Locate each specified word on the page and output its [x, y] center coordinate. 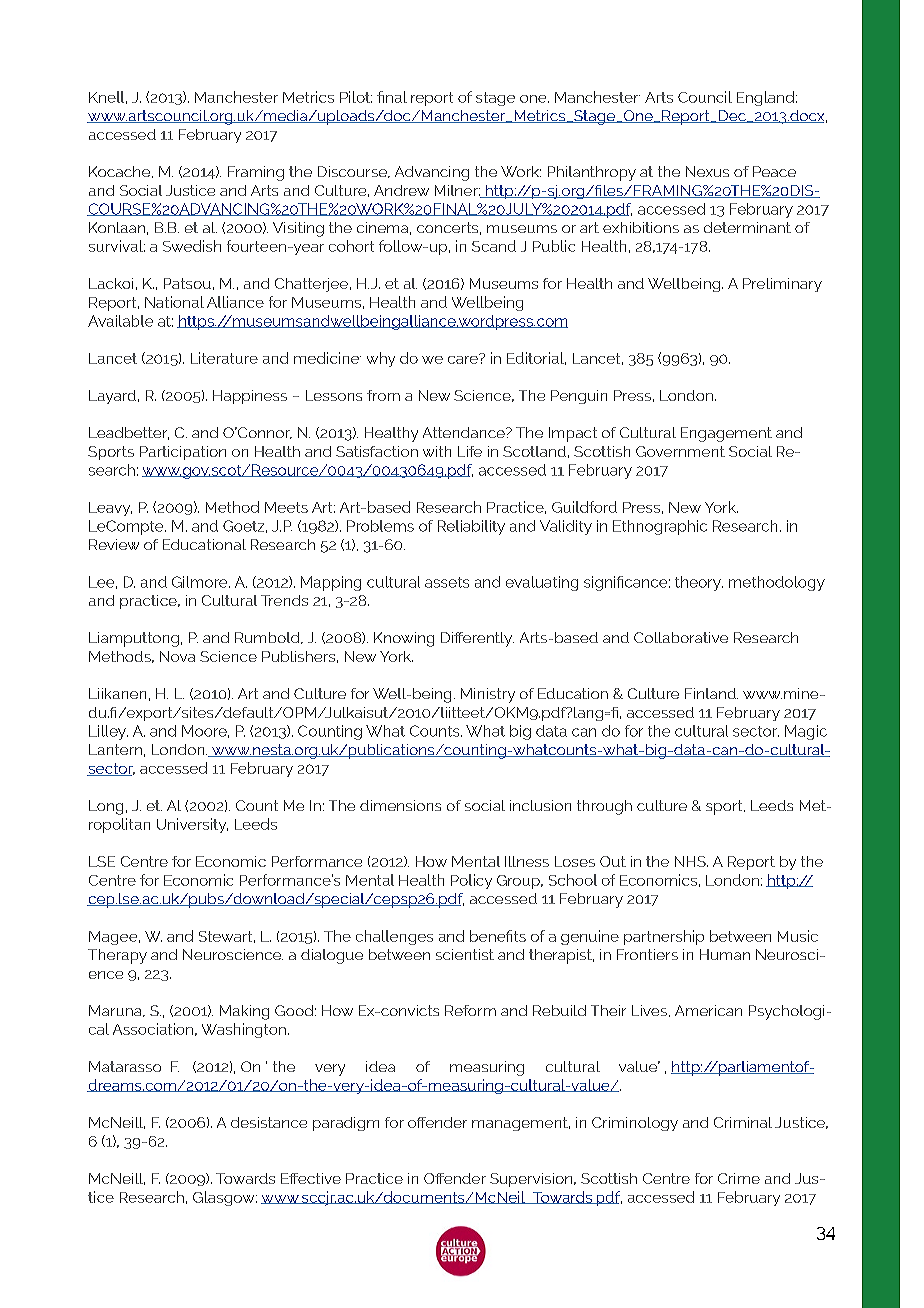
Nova [177, 656]
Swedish [192, 246]
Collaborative [681, 637]
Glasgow [225, 1198]
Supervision [532, 1180]
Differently [477, 639]
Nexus [707, 171]
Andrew [401, 190]
